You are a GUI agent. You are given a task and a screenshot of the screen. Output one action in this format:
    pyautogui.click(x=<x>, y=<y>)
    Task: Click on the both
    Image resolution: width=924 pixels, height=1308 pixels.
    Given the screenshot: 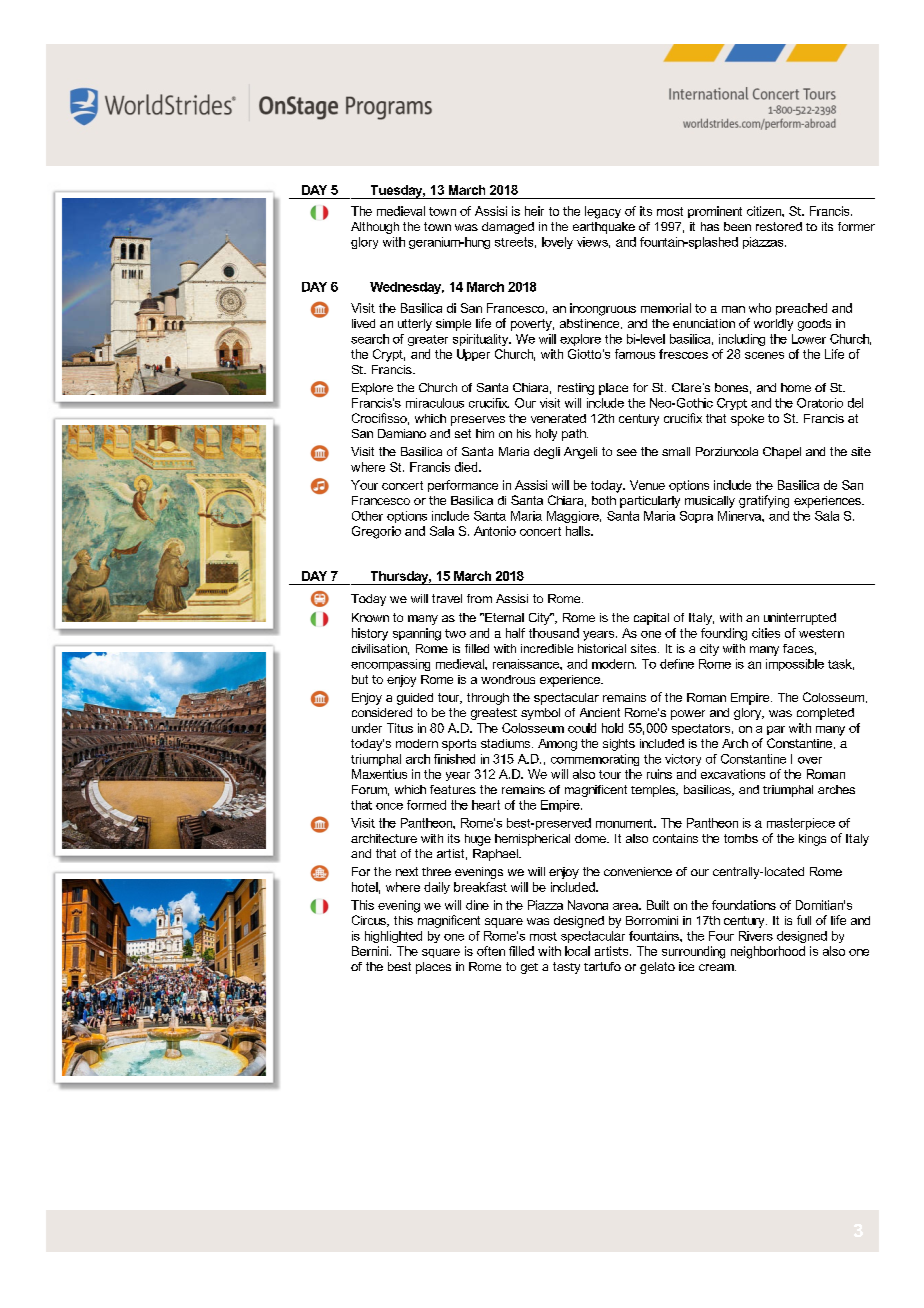 What is the action you would take?
    pyautogui.click(x=604, y=500)
